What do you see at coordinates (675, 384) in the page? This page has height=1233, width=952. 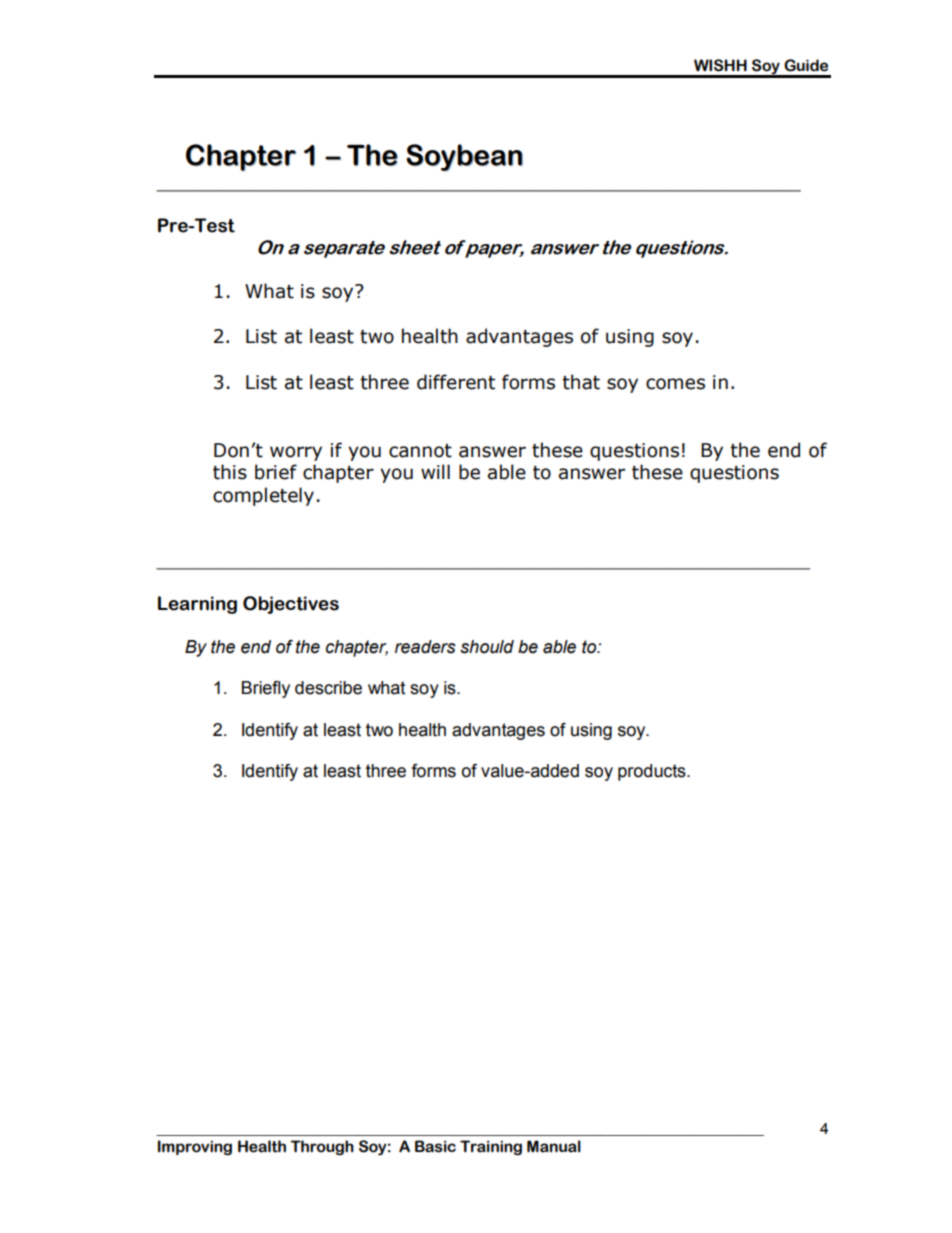 I see `comes` at bounding box center [675, 384].
